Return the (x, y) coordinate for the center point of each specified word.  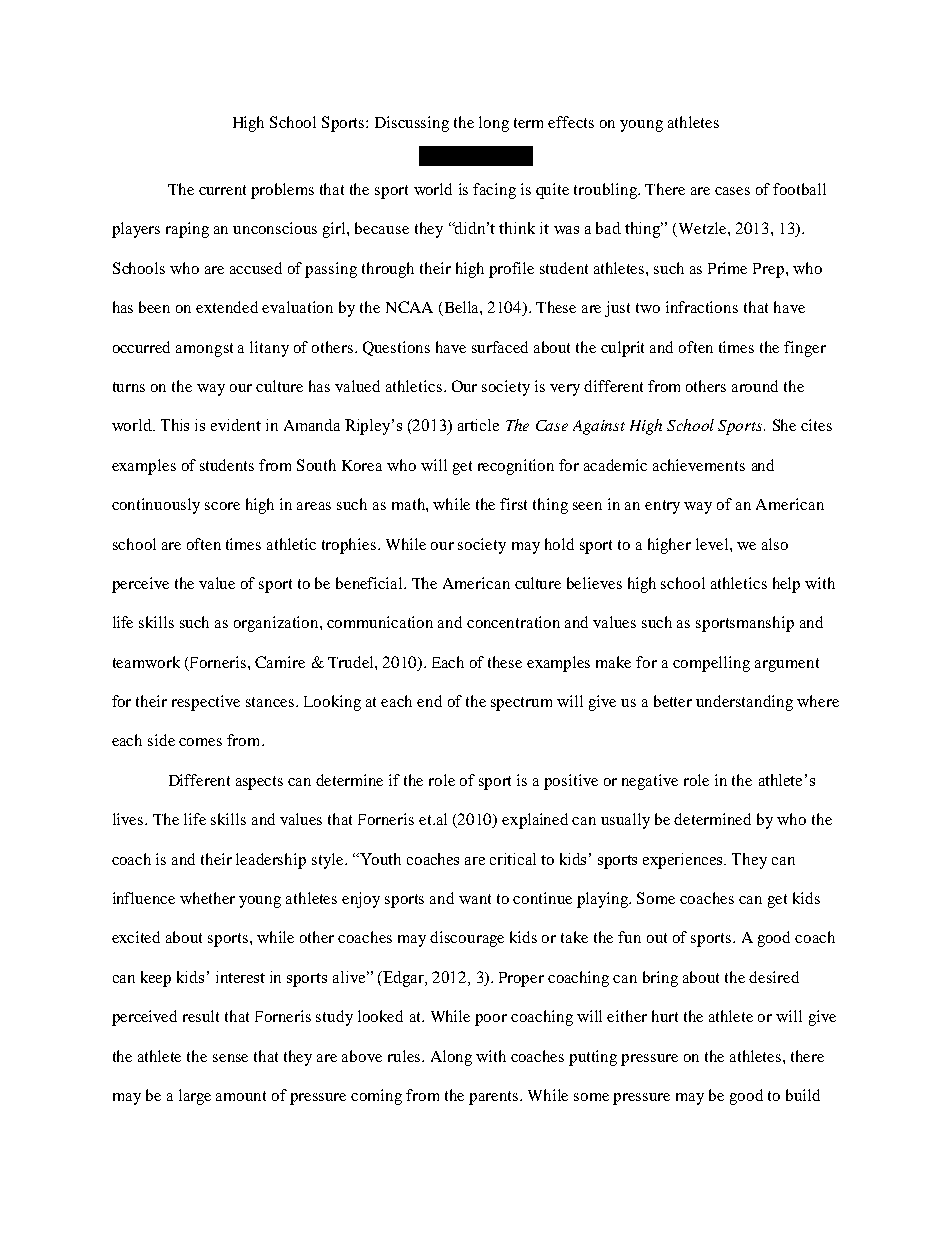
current (222, 190)
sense (230, 1058)
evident (236, 425)
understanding (744, 703)
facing (494, 191)
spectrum (521, 704)
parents (495, 1098)
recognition (516, 467)
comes (200, 742)
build (803, 1095)
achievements (699, 465)
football (799, 189)
